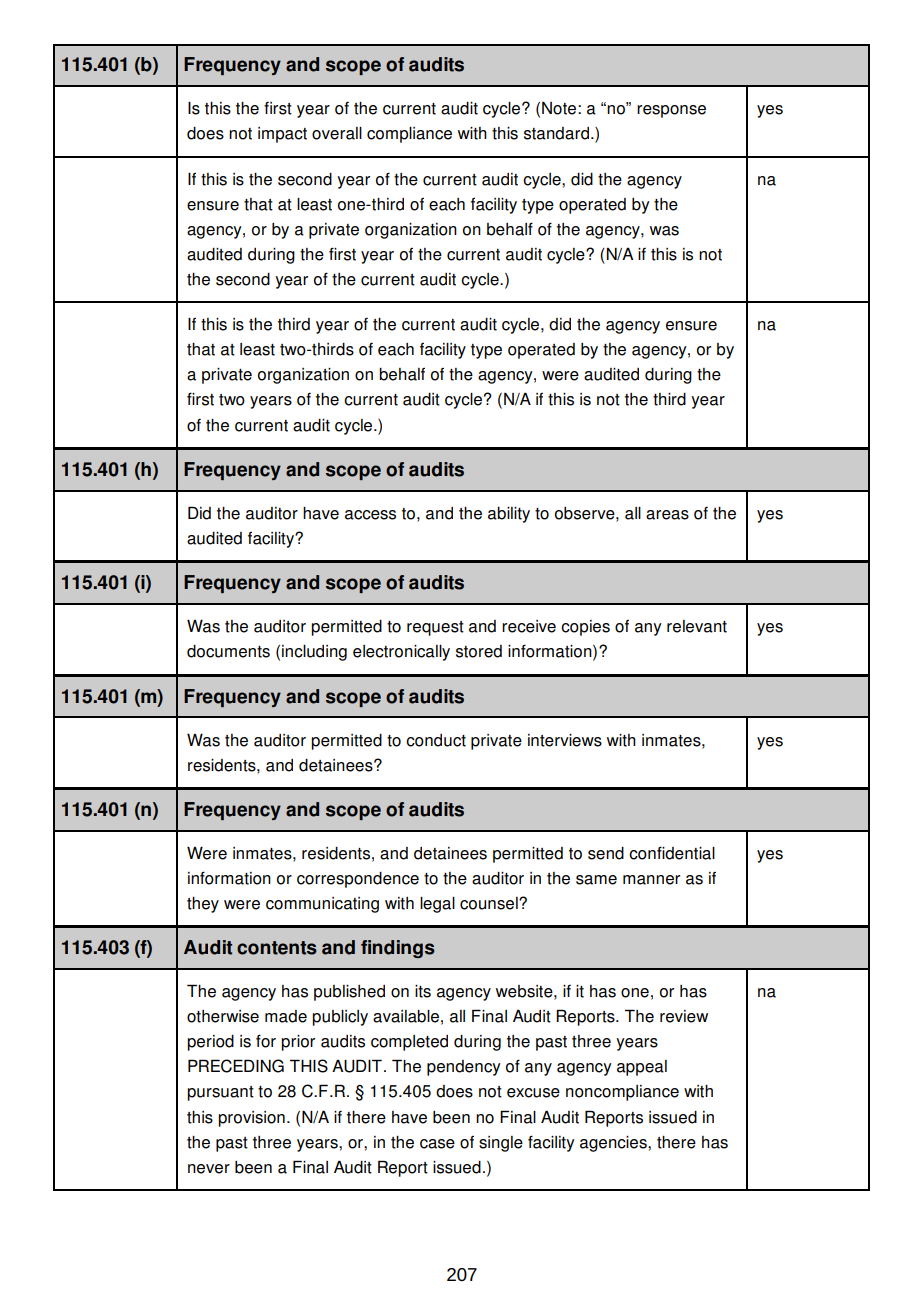 The width and height of the image is (924, 1308). I want to click on legal, so click(437, 905).
